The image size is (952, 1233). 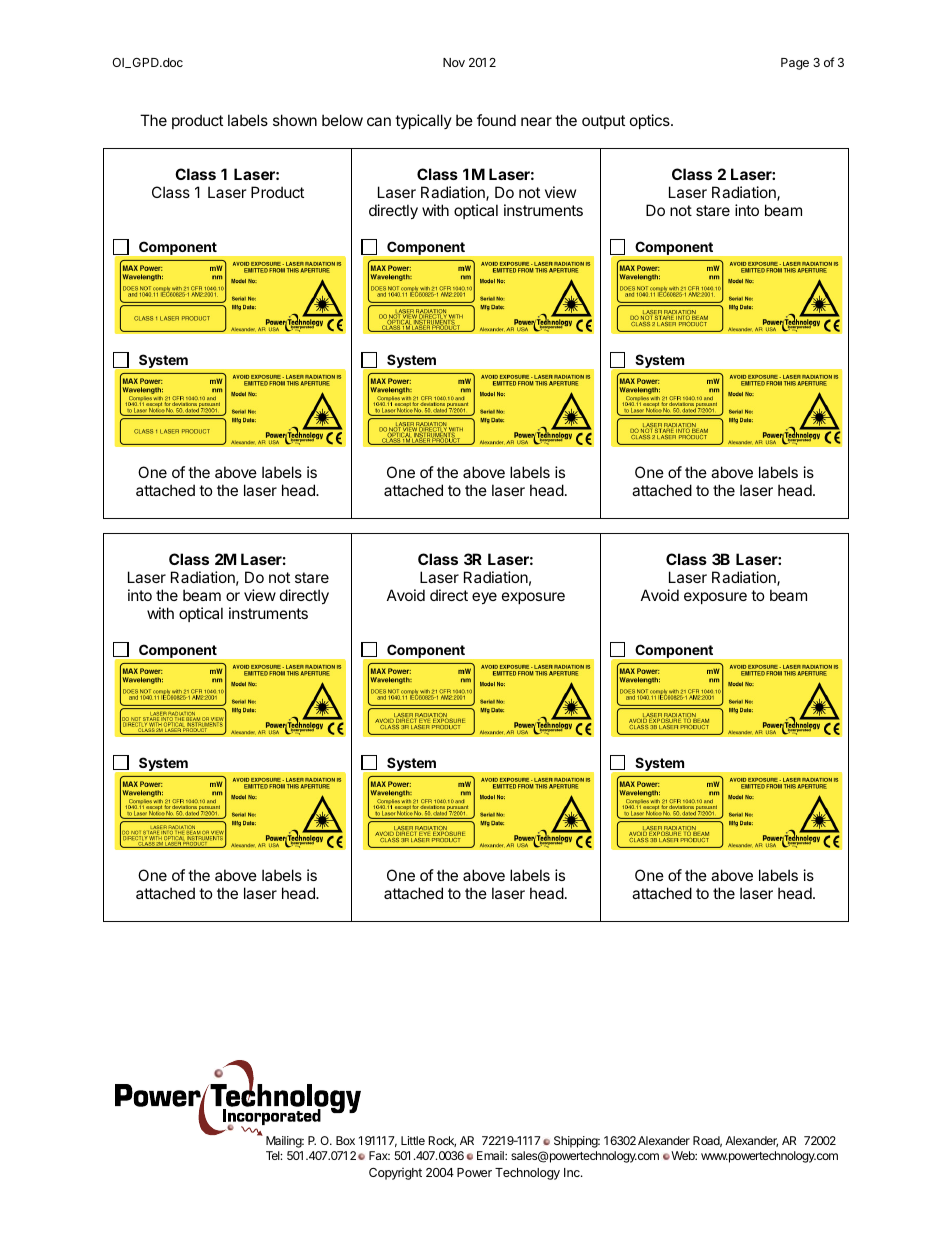 What do you see at coordinates (379, 121) in the screenshot?
I see `can` at bounding box center [379, 121].
